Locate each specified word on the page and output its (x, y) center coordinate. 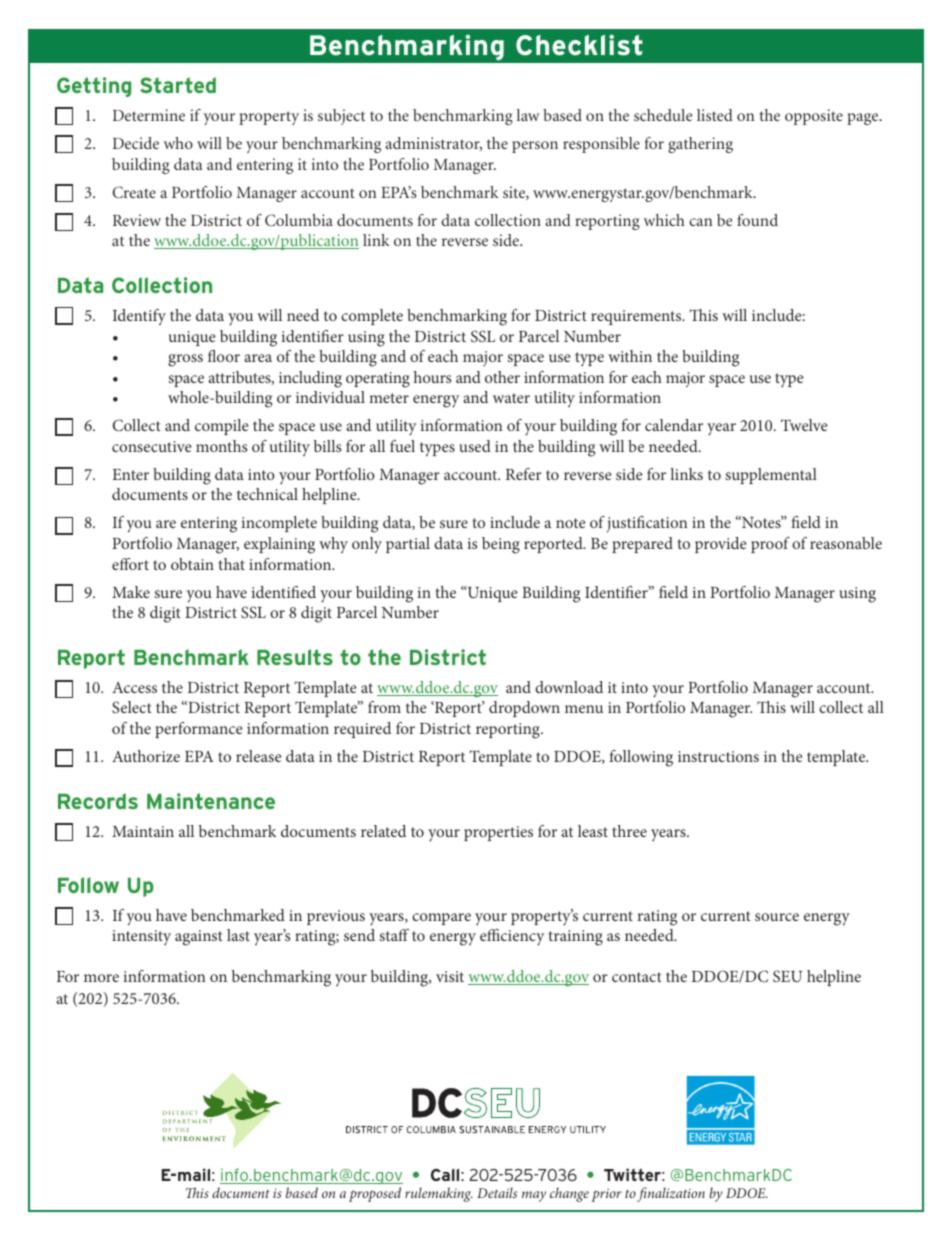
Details (497, 1192)
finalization (671, 1194)
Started (178, 85)
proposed (375, 1194)
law (528, 115)
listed (715, 115)
